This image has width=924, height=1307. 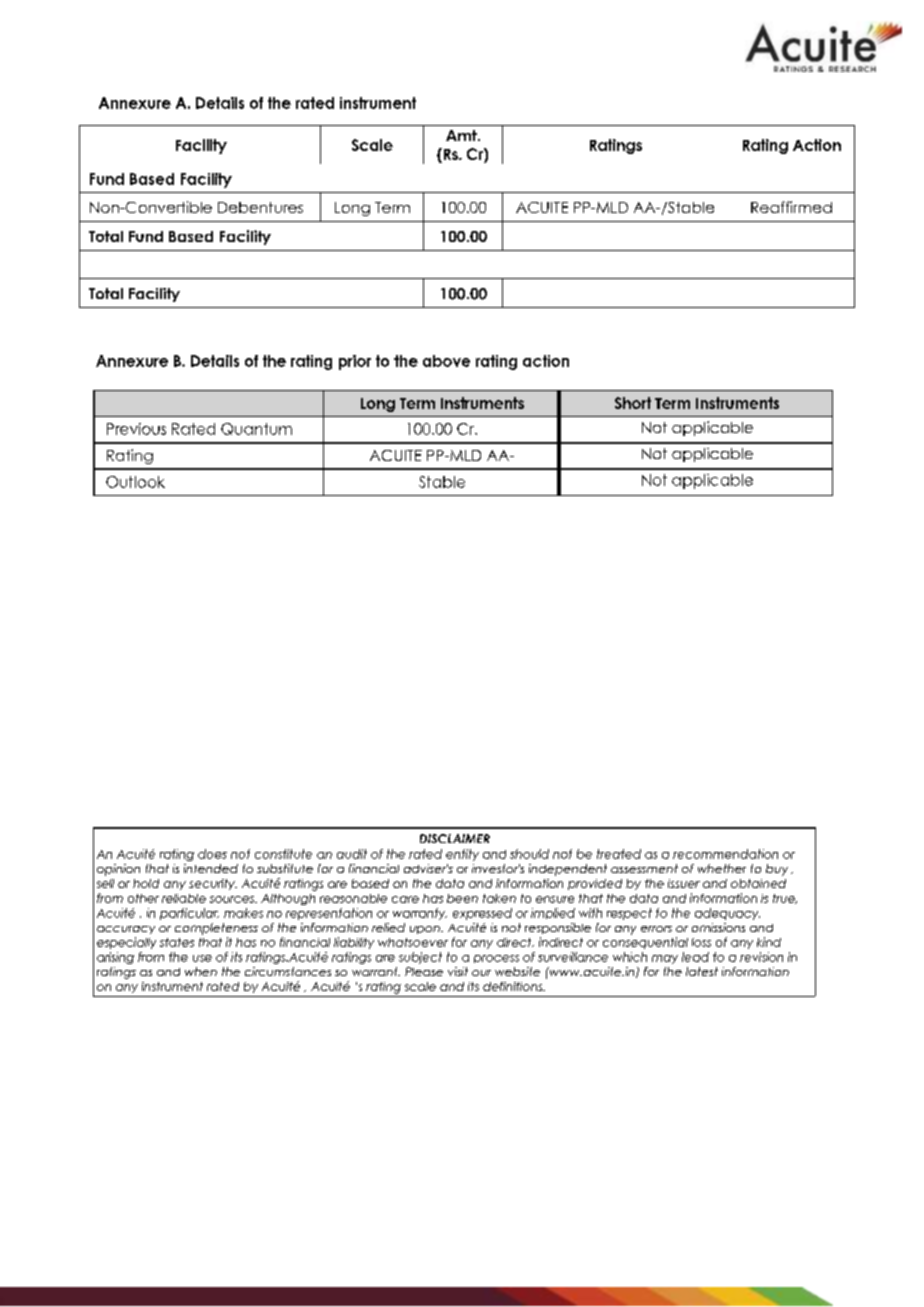 I want to click on Outlook, so click(x=135, y=482).
